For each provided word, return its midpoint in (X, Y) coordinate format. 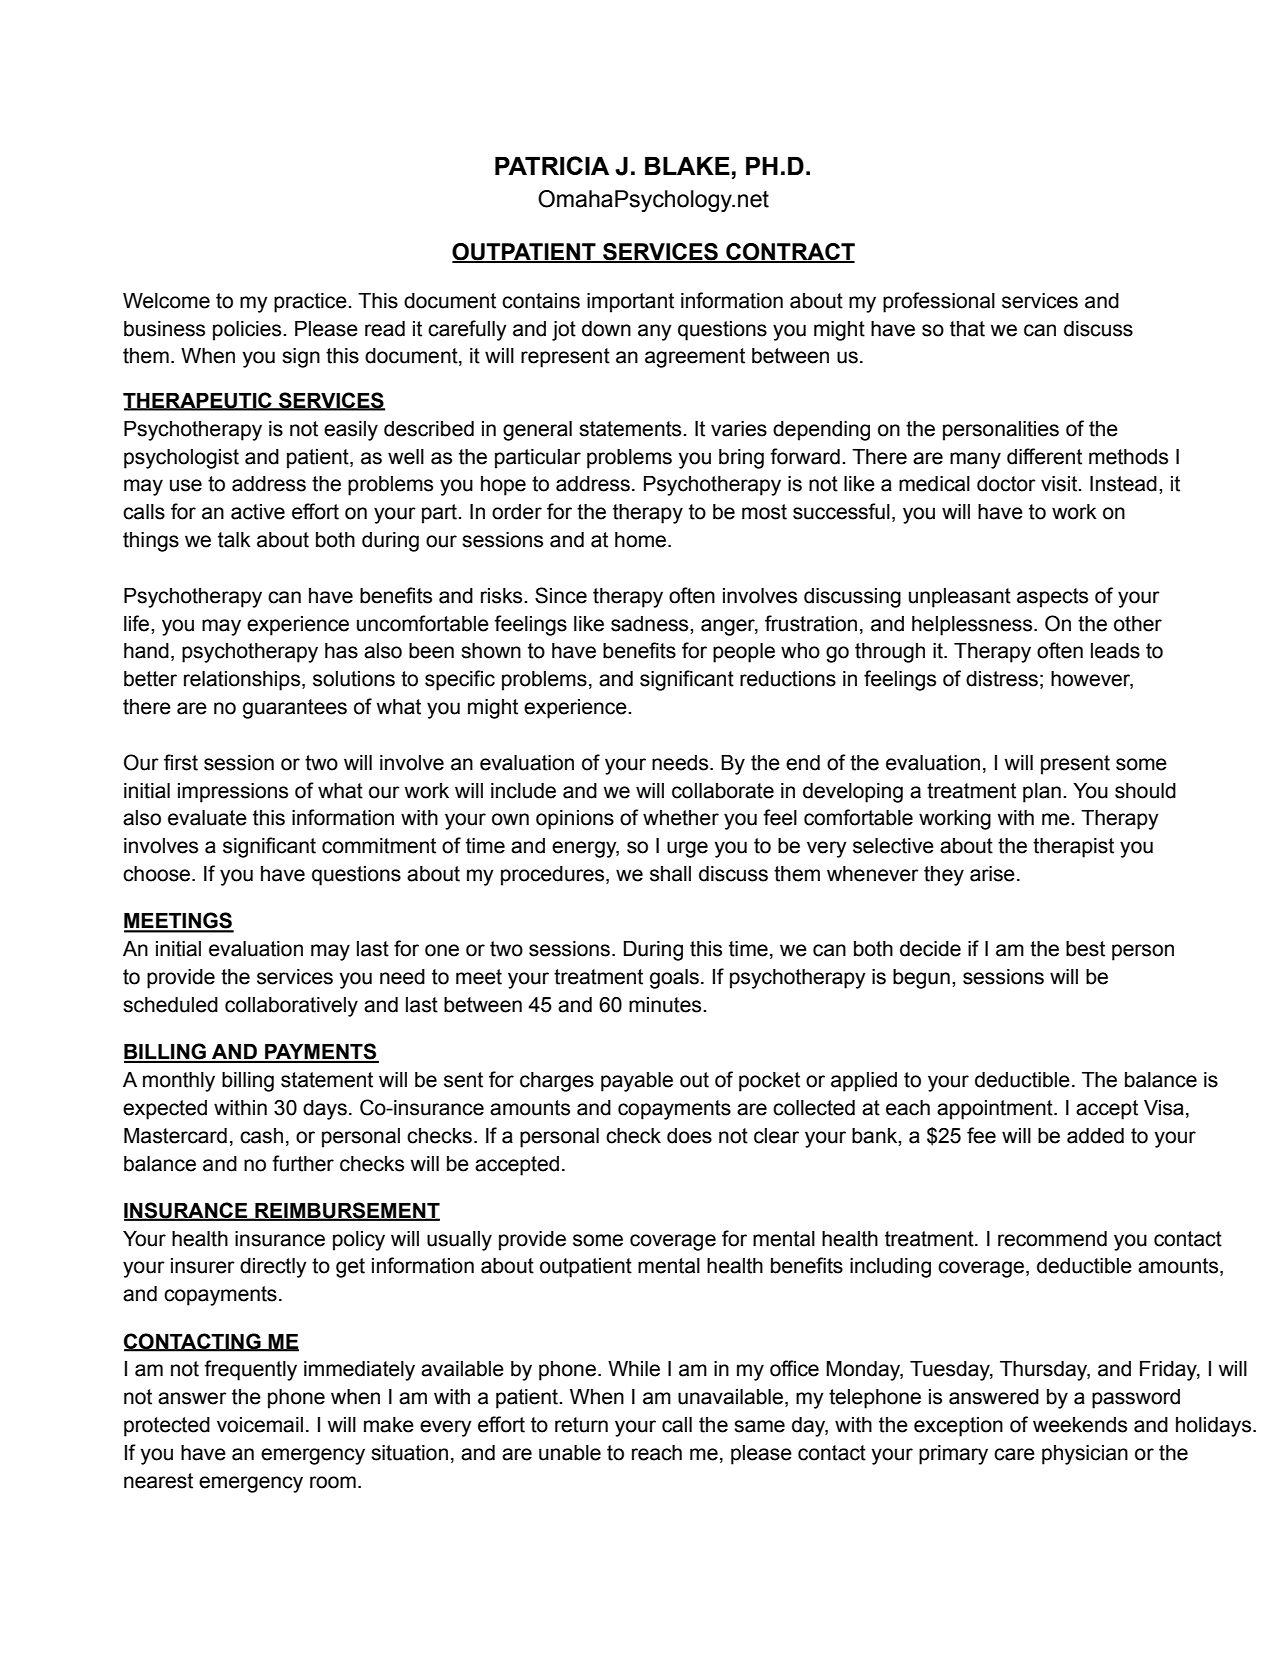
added (1095, 1136)
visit (1060, 484)
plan (1042, 793)
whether (681, 818)
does (689, 1136)
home (642, 540)
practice (311, 303)
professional (939, 302)
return (581, 1425)
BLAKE (687, 166)
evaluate (207, 818)
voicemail (260, 1425)
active (258, 512)
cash (261, 1136)
